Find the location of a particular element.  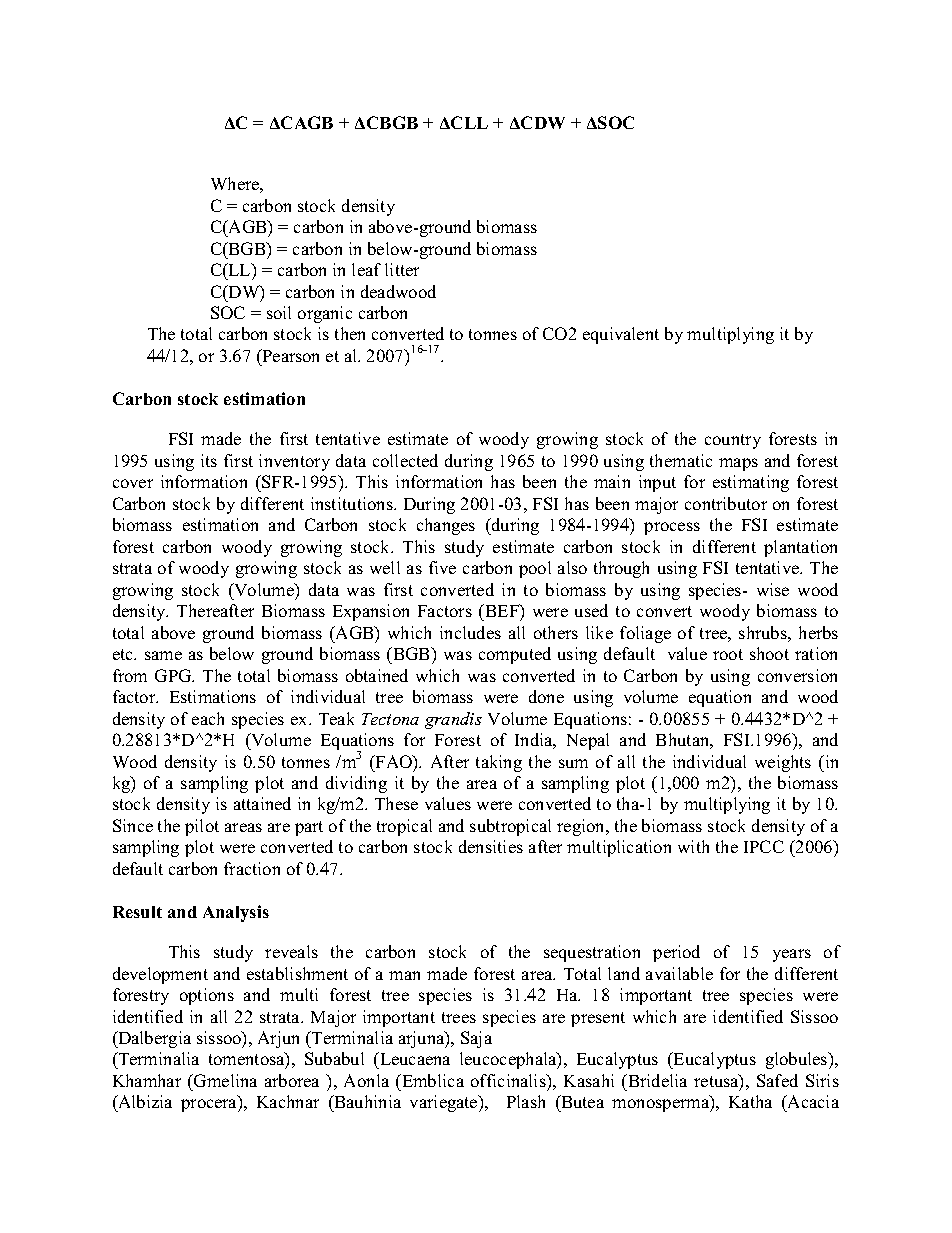

equivalent is located at coordinates (621, 335).
